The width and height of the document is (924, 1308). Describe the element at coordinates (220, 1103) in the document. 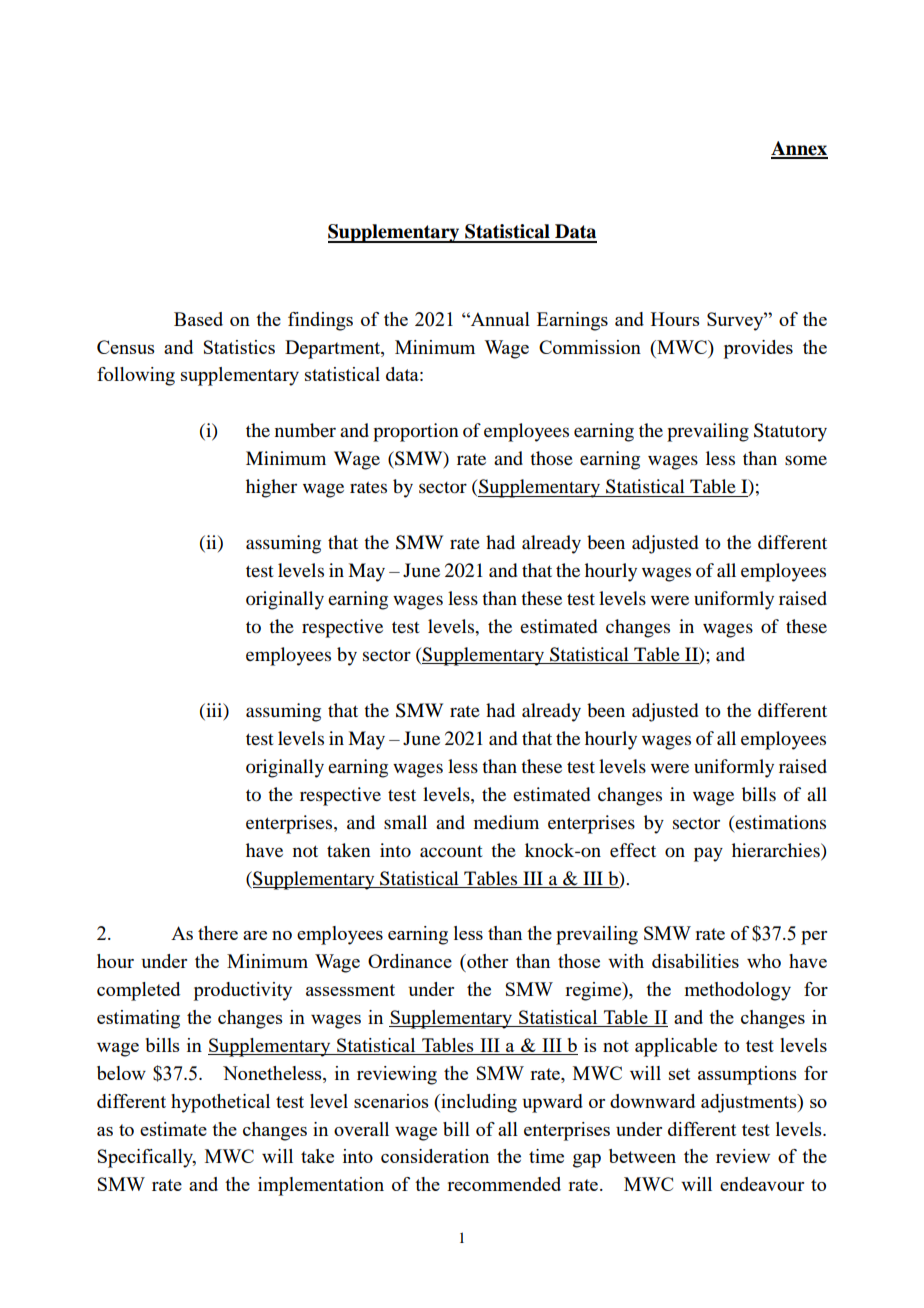

I see `hypothetical` at that location.
